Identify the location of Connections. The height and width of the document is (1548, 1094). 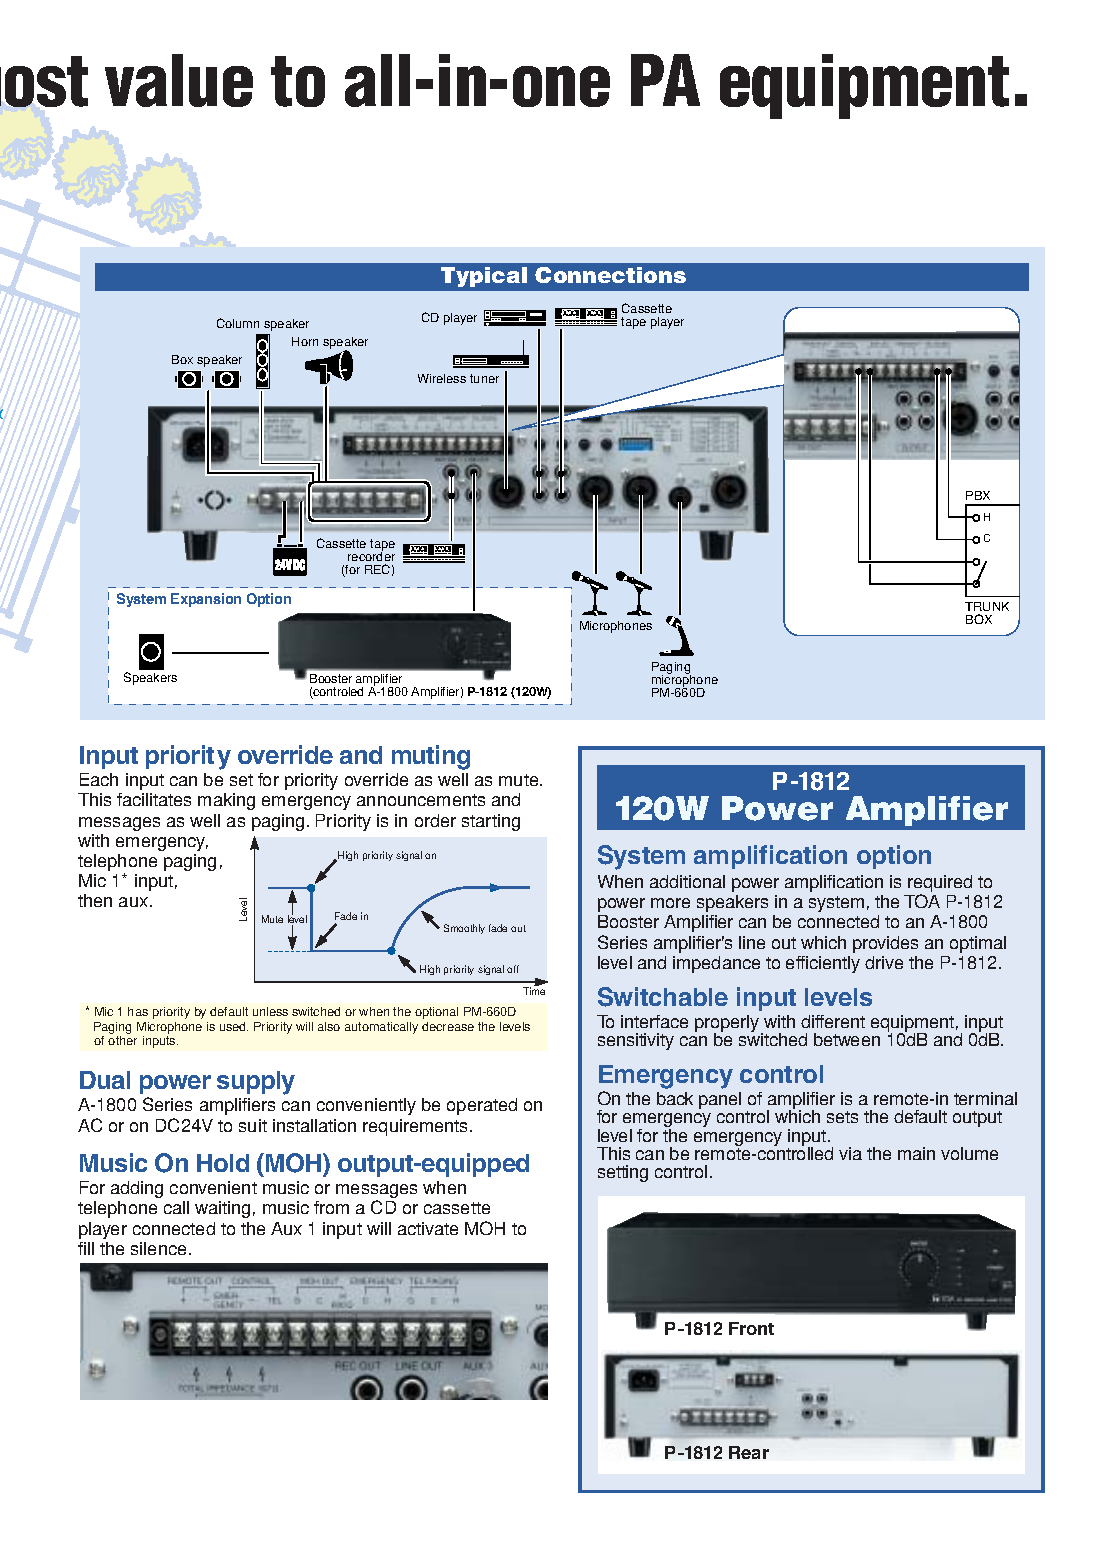
(610, 275).
